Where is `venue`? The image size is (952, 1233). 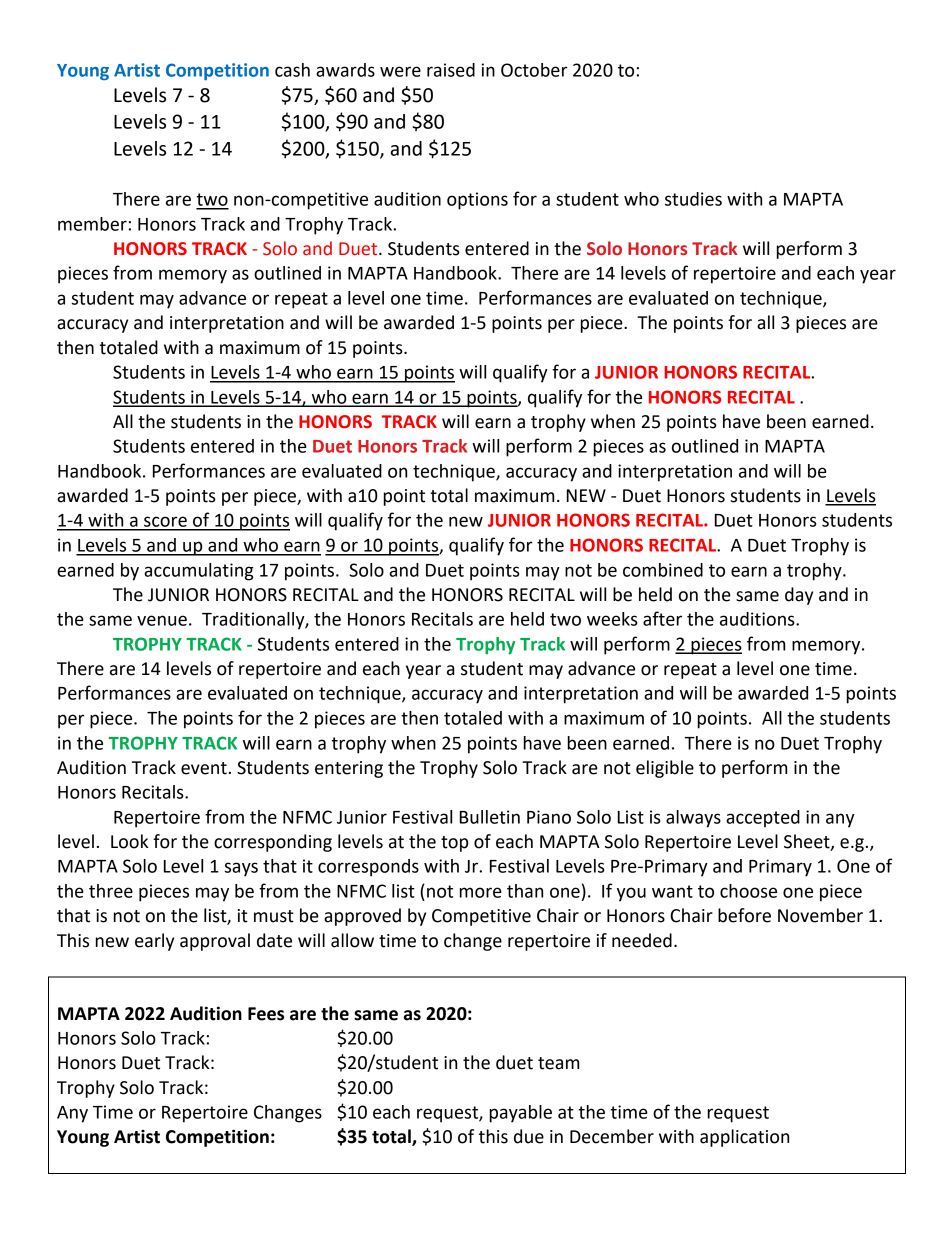 venue is located at coordinates (162, 620).
